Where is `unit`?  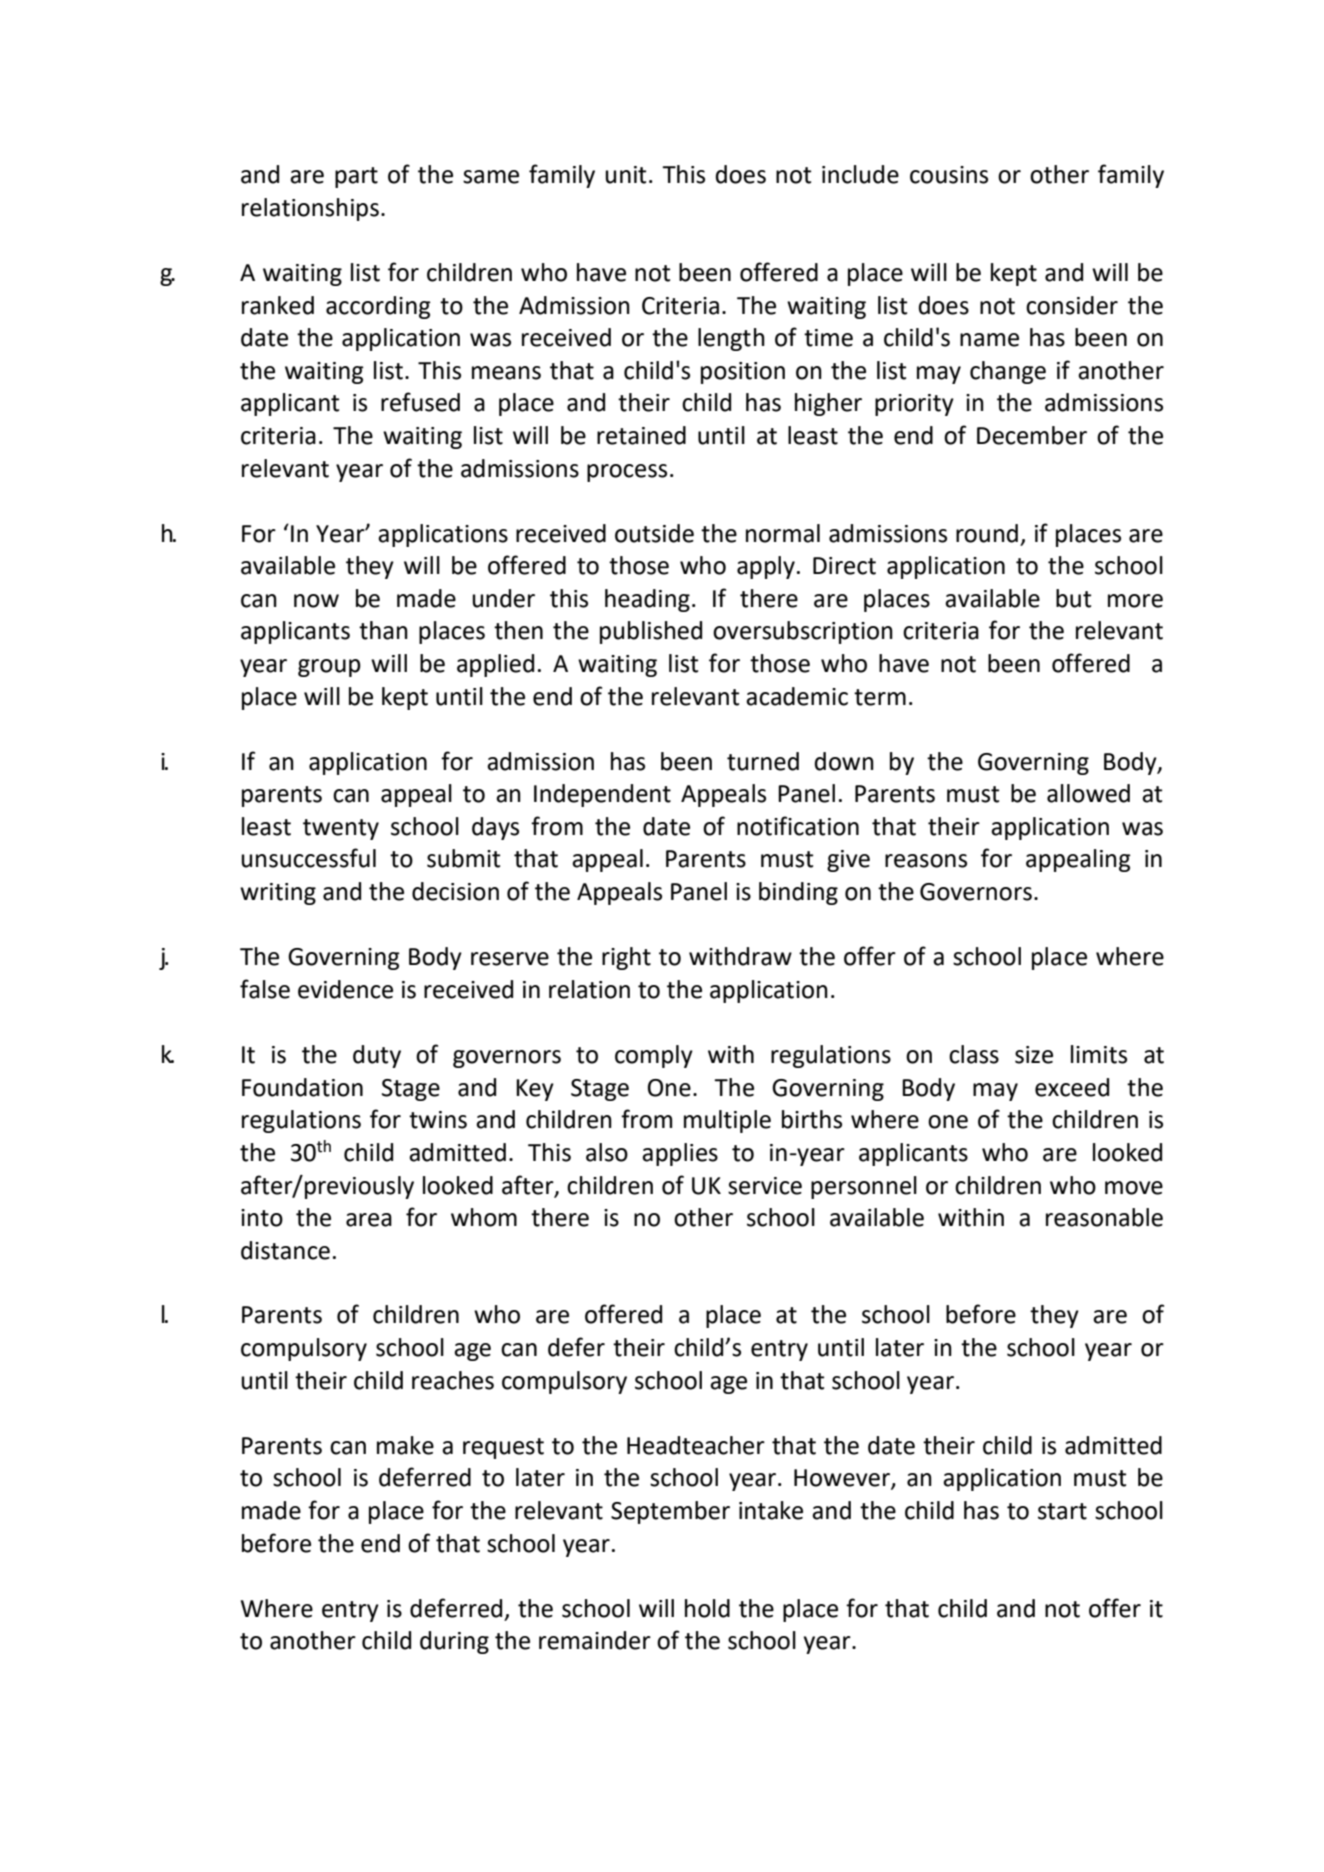
unit is located at coordinates (626, 175).
